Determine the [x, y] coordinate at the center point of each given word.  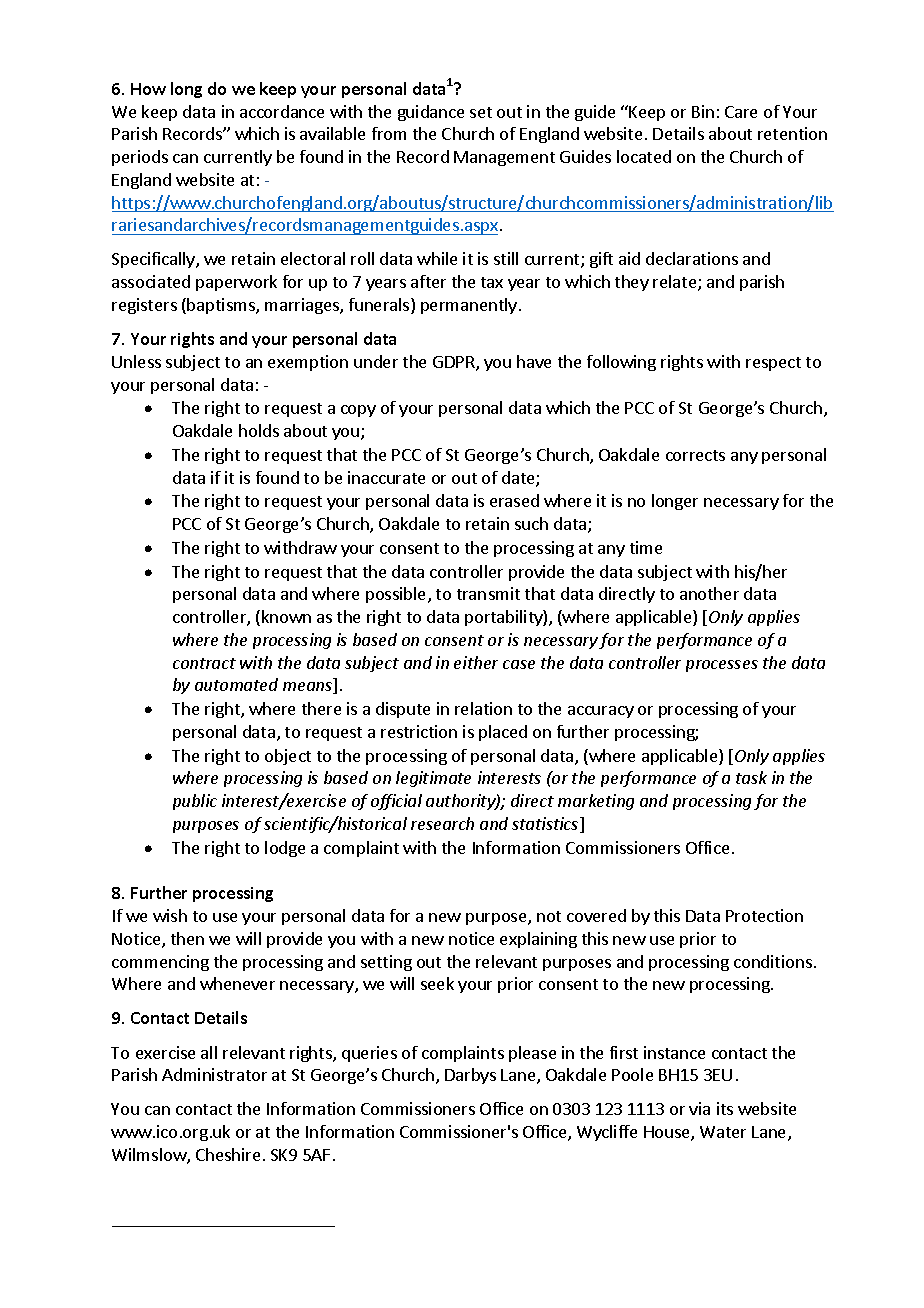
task [751, 777]
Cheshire [228, 1154]
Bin [703, 111]
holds [259, 430]
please [532, 1054]
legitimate [433, 779]
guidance [431, 113]
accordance [282, 111]
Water [723, 1132]
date [519, 479]
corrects [695, 455]
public [195, 802]
